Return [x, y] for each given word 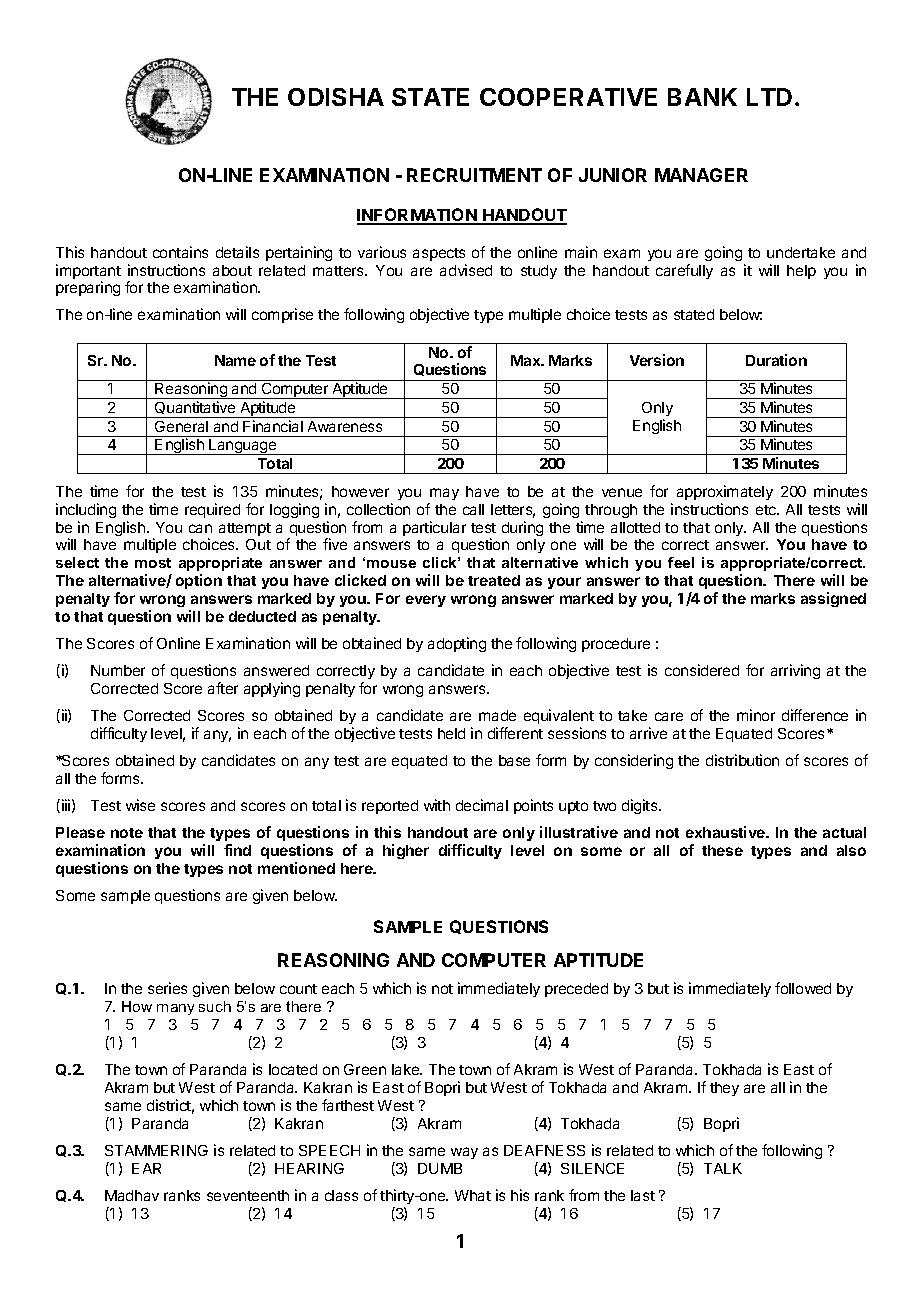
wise [140, 805]
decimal [482, 805]
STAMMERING [156, 1150]
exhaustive [727, 832]
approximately [725, 492]
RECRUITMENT [474, 175]
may [444, 494]
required [212, 510]
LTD [769, 97]
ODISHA [336, 97]
